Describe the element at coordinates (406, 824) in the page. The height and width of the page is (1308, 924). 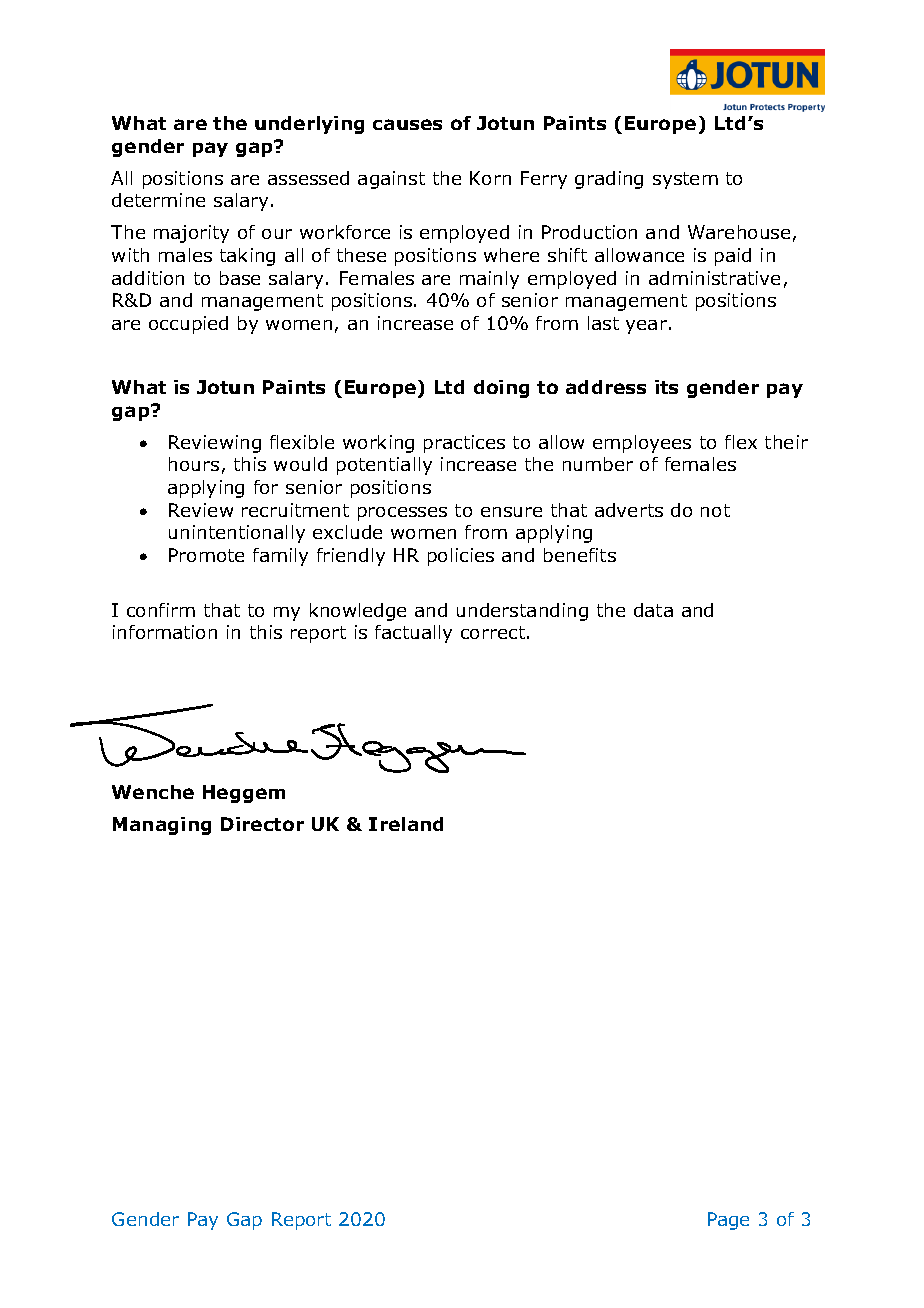
I see `Ireland` at that location.
